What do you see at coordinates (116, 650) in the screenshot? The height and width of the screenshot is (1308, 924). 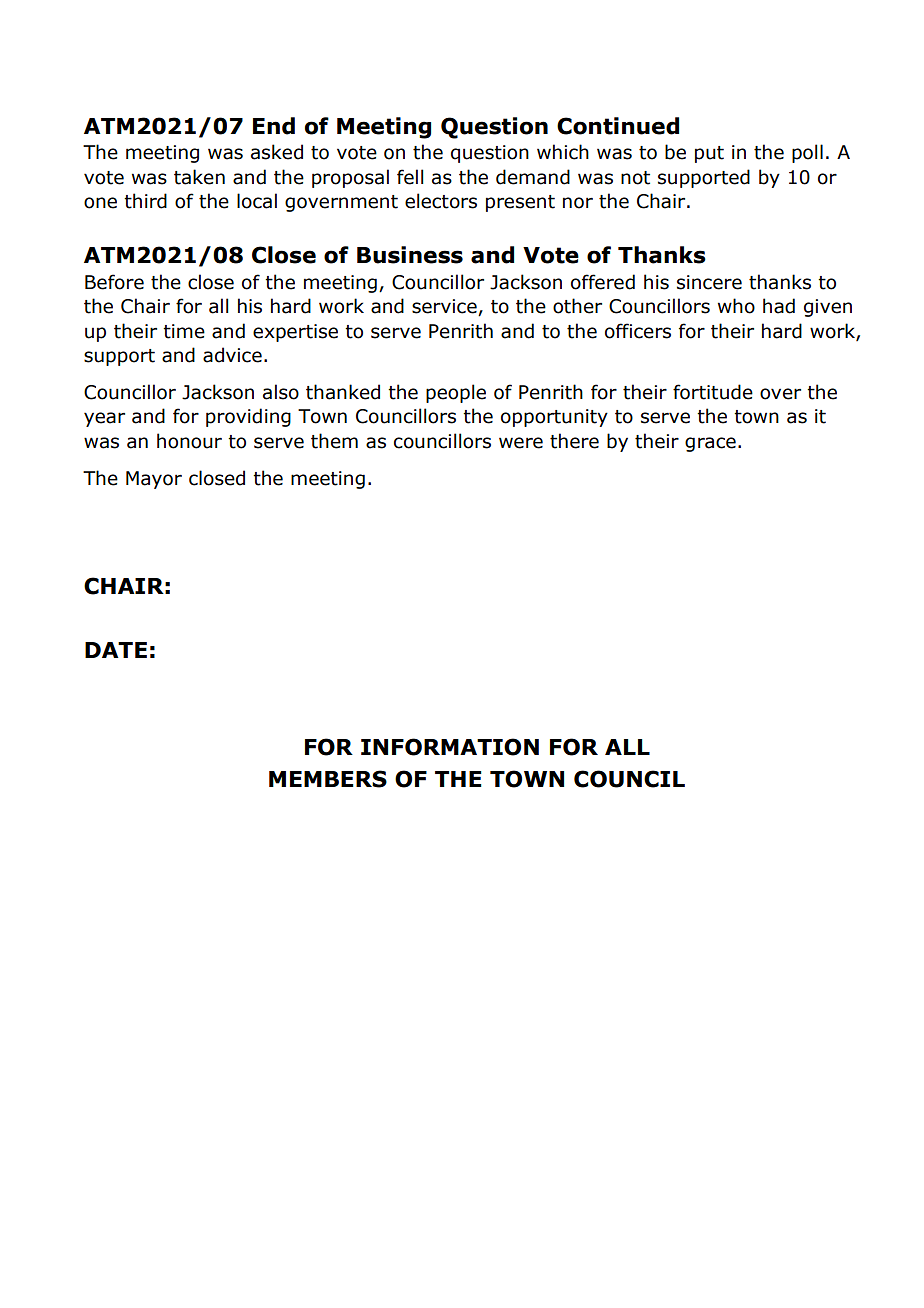 I see `DATE` at bounding box center [116, 650].
